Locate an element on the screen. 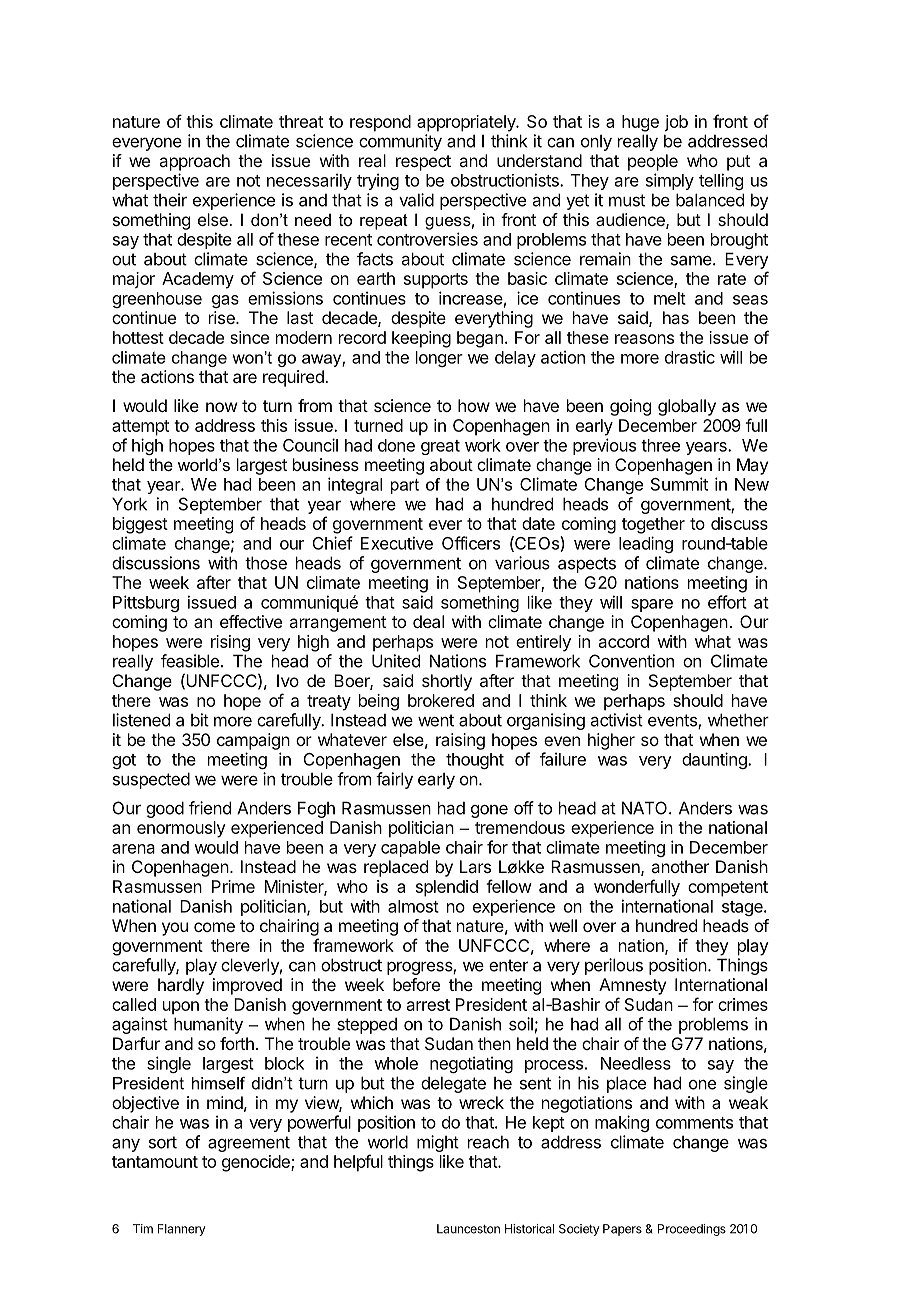 This screenshot has height=1307, width=924. now is located at coordinates (221, 407).
